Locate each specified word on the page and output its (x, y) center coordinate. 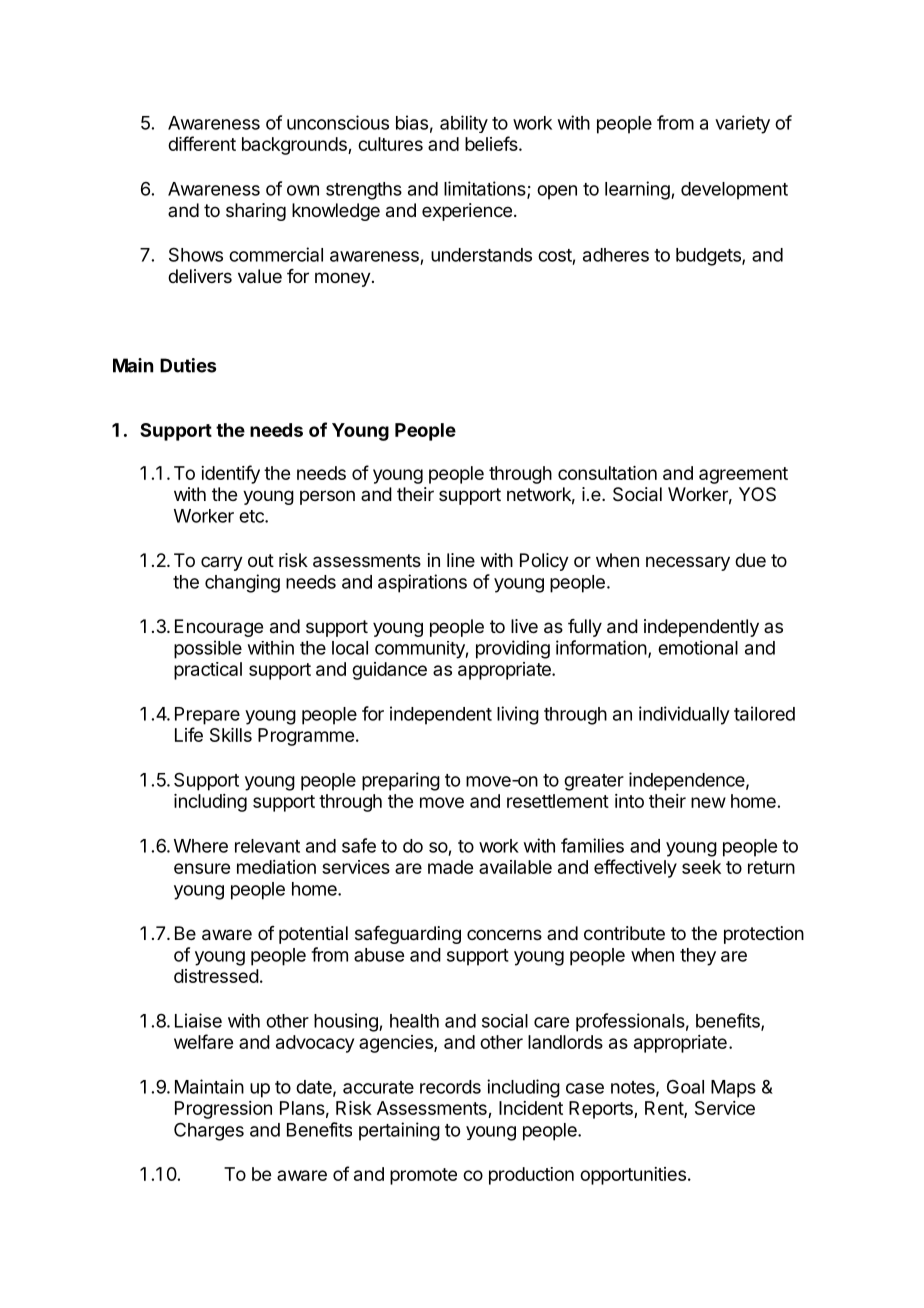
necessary (688, 563)
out (261, 560)
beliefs (492, 143)
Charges (209, 1131)
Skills (231, 735)
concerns (504, 934)
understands (481, 255)
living (518, 715)
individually (684, 715)
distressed (216, 976)
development (734, 191)
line (461, 560)
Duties (188, 365)
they (698, 957)
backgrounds (295, 146)
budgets (709, 257)
